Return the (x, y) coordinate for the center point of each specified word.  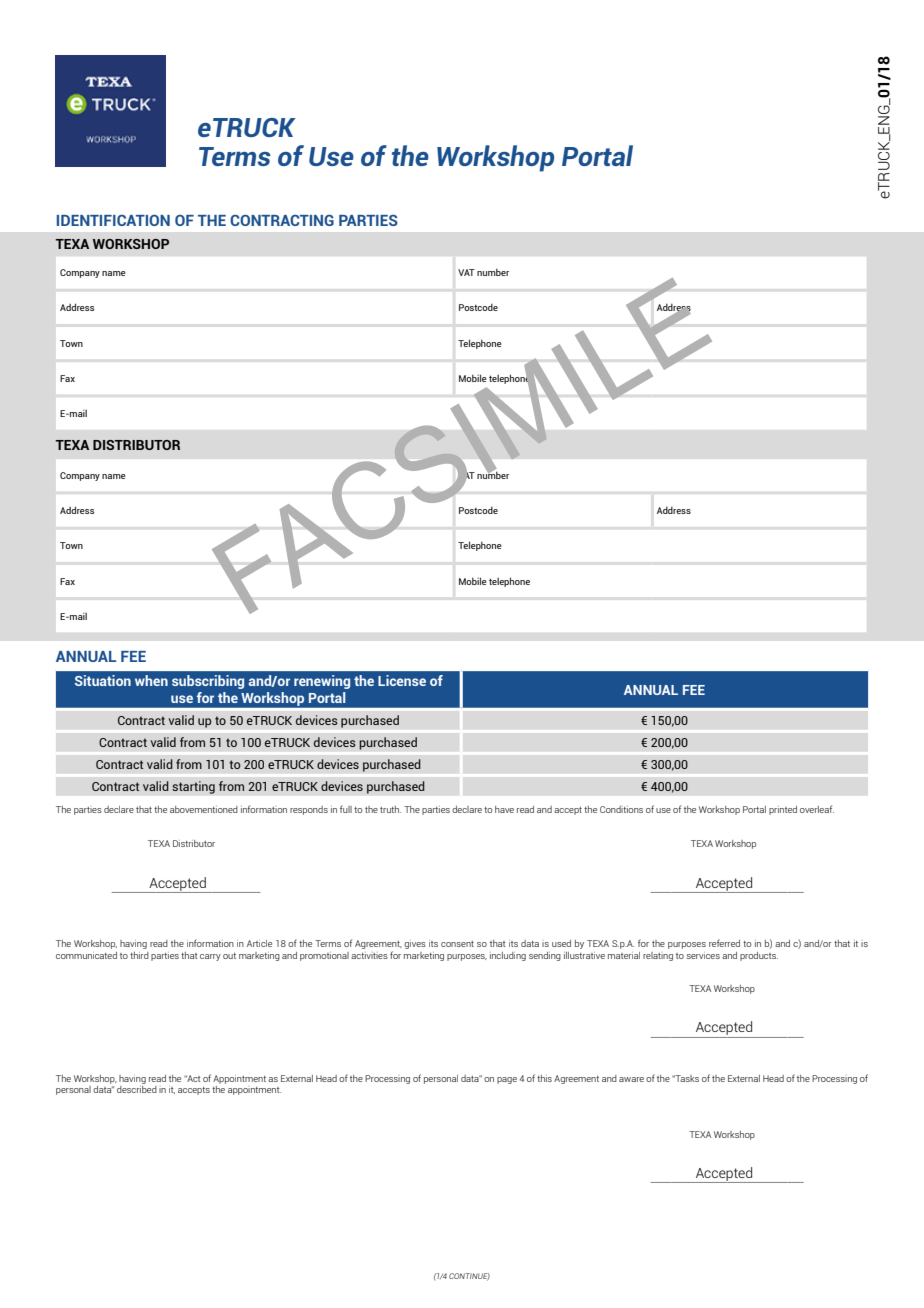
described (137, 1088)
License (402, 680)
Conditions (621, 809)
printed (783, 810)
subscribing (208, 682)
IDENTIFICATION (113, 220)
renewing (322, 682)
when (151, 680)
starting (193, 787)
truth (390, 809)
